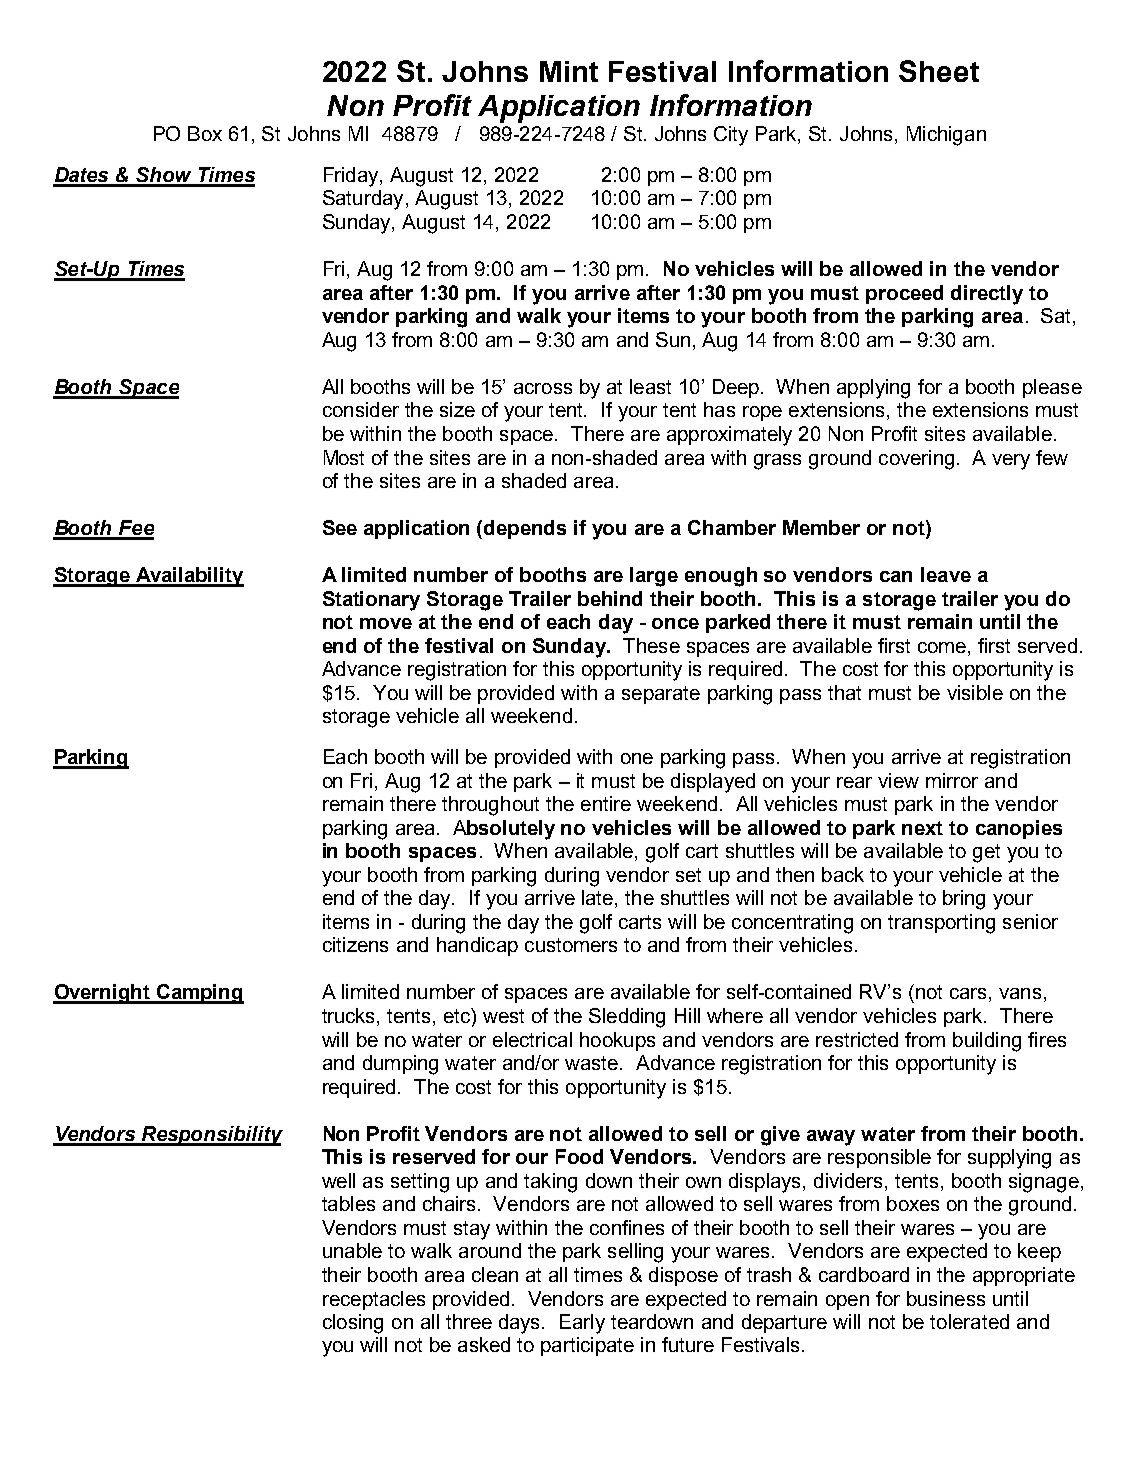  What do you see at coordinates (582, 1324) in the screenshot?
I see `Early` at bounding box center [582, 1324].
